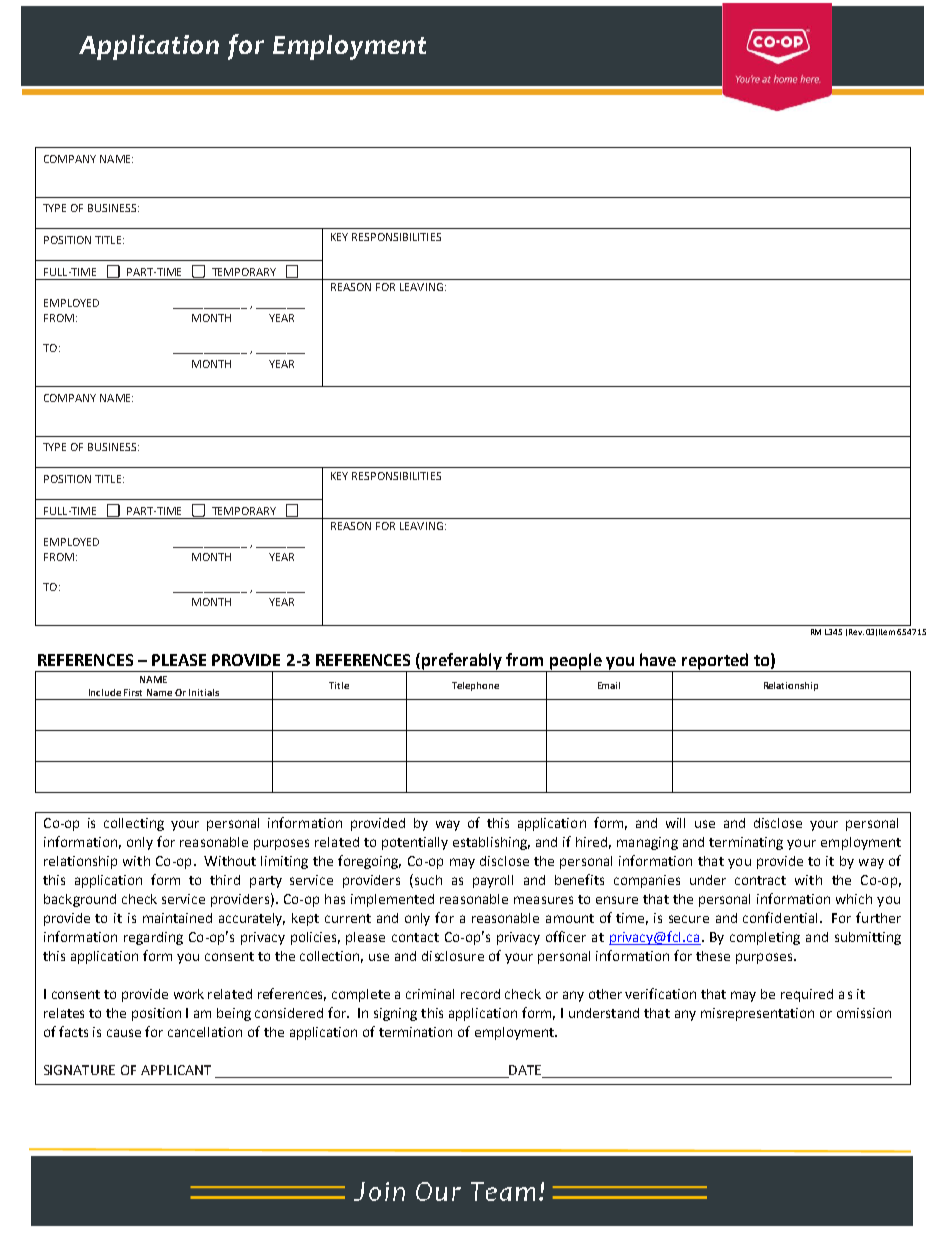 The image size is (952, 1233). What do you see at coordinates (225, 880) in the screenshot?
I see `third` at bounding box center [225, 880].
